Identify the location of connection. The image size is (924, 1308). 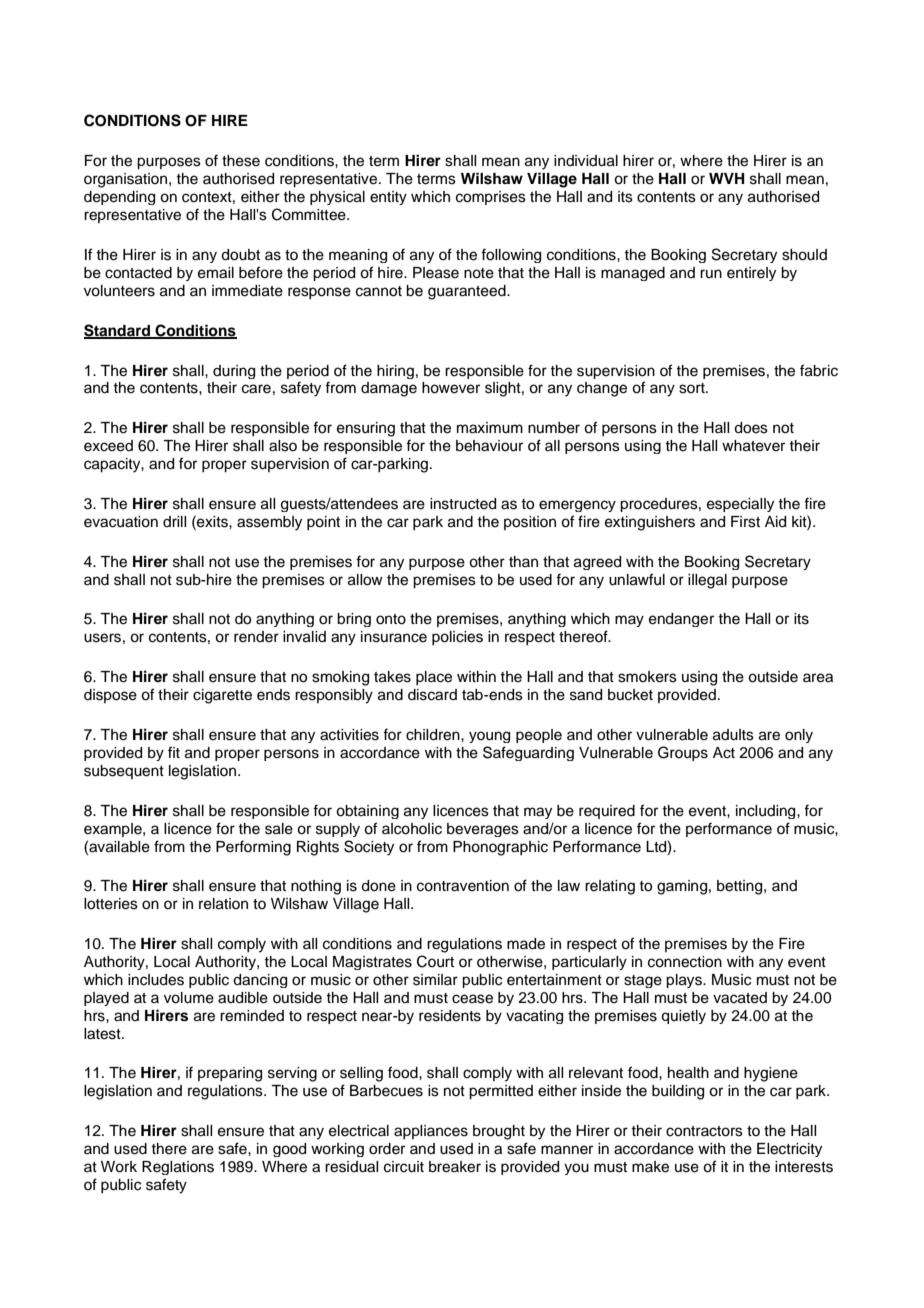
(685, 962).
